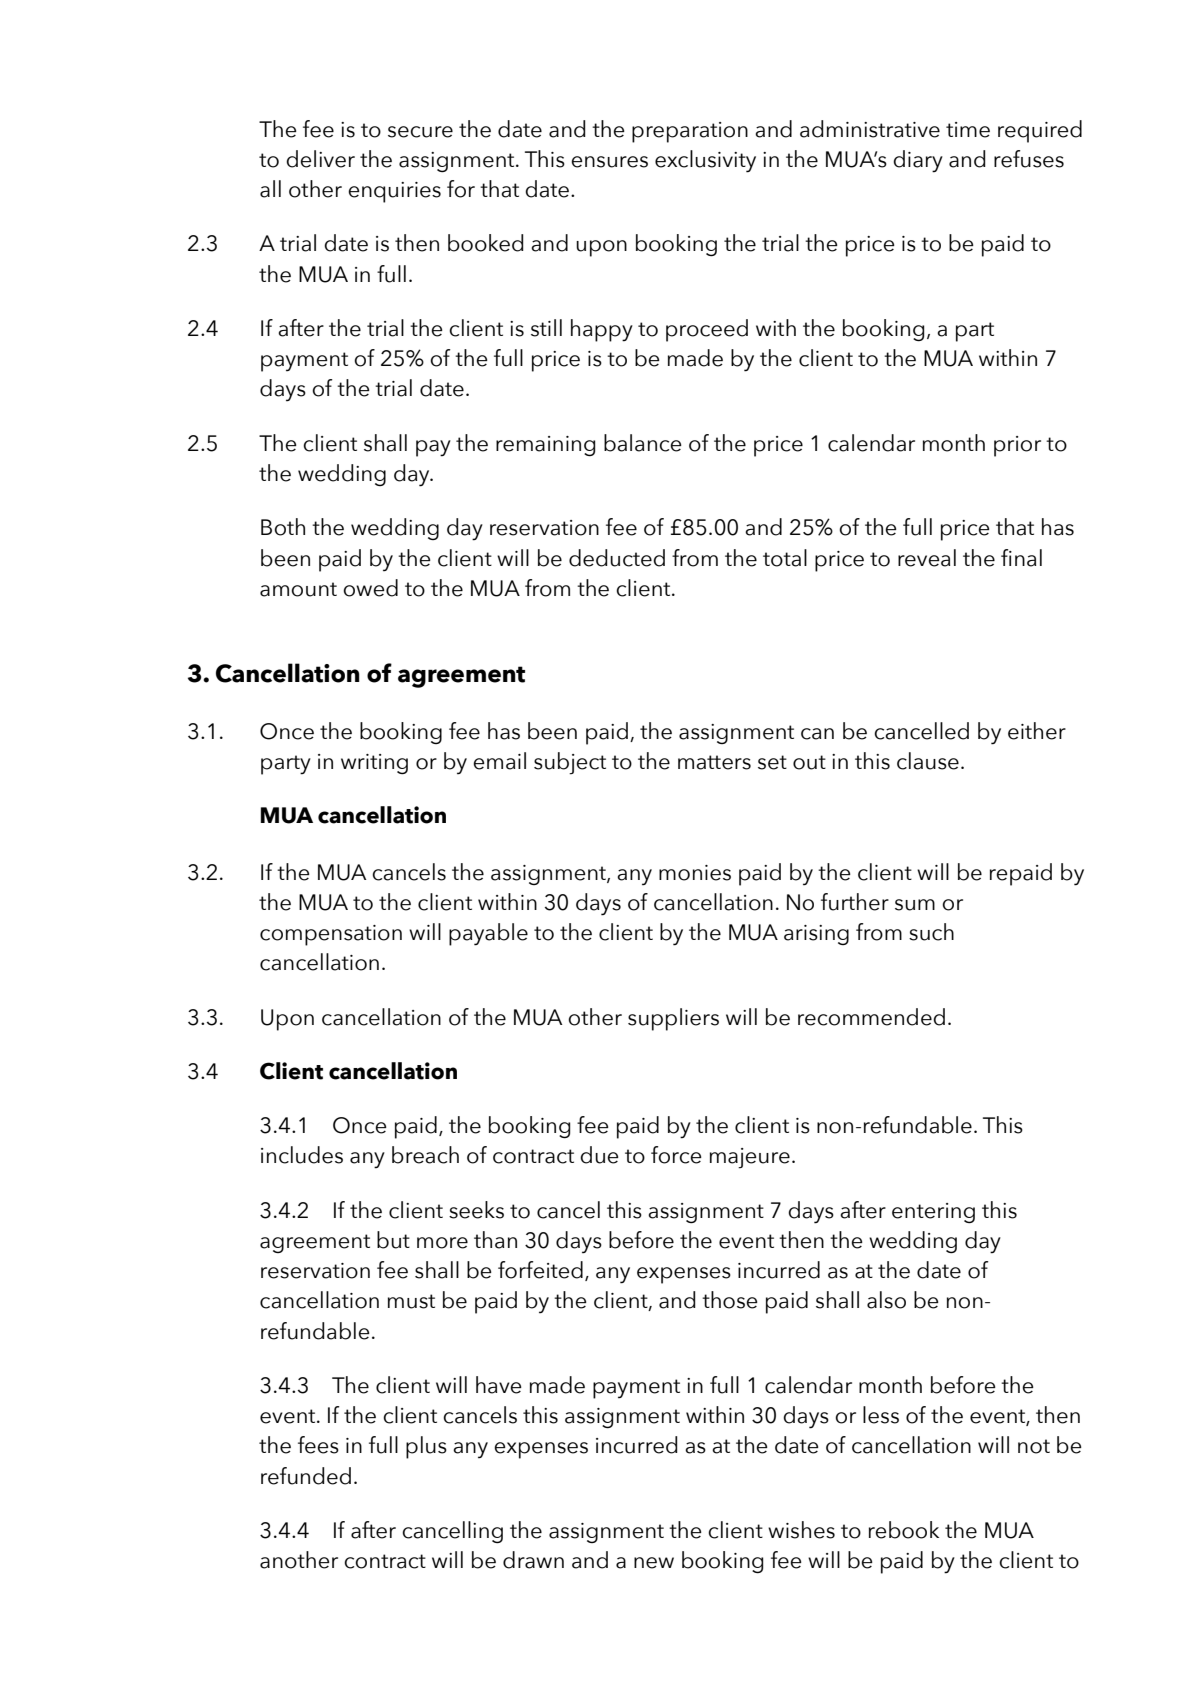 This image has width=1198, height=1695. Describe the element at coordinates (370, 588) in the image. I see `owed` at that location.
